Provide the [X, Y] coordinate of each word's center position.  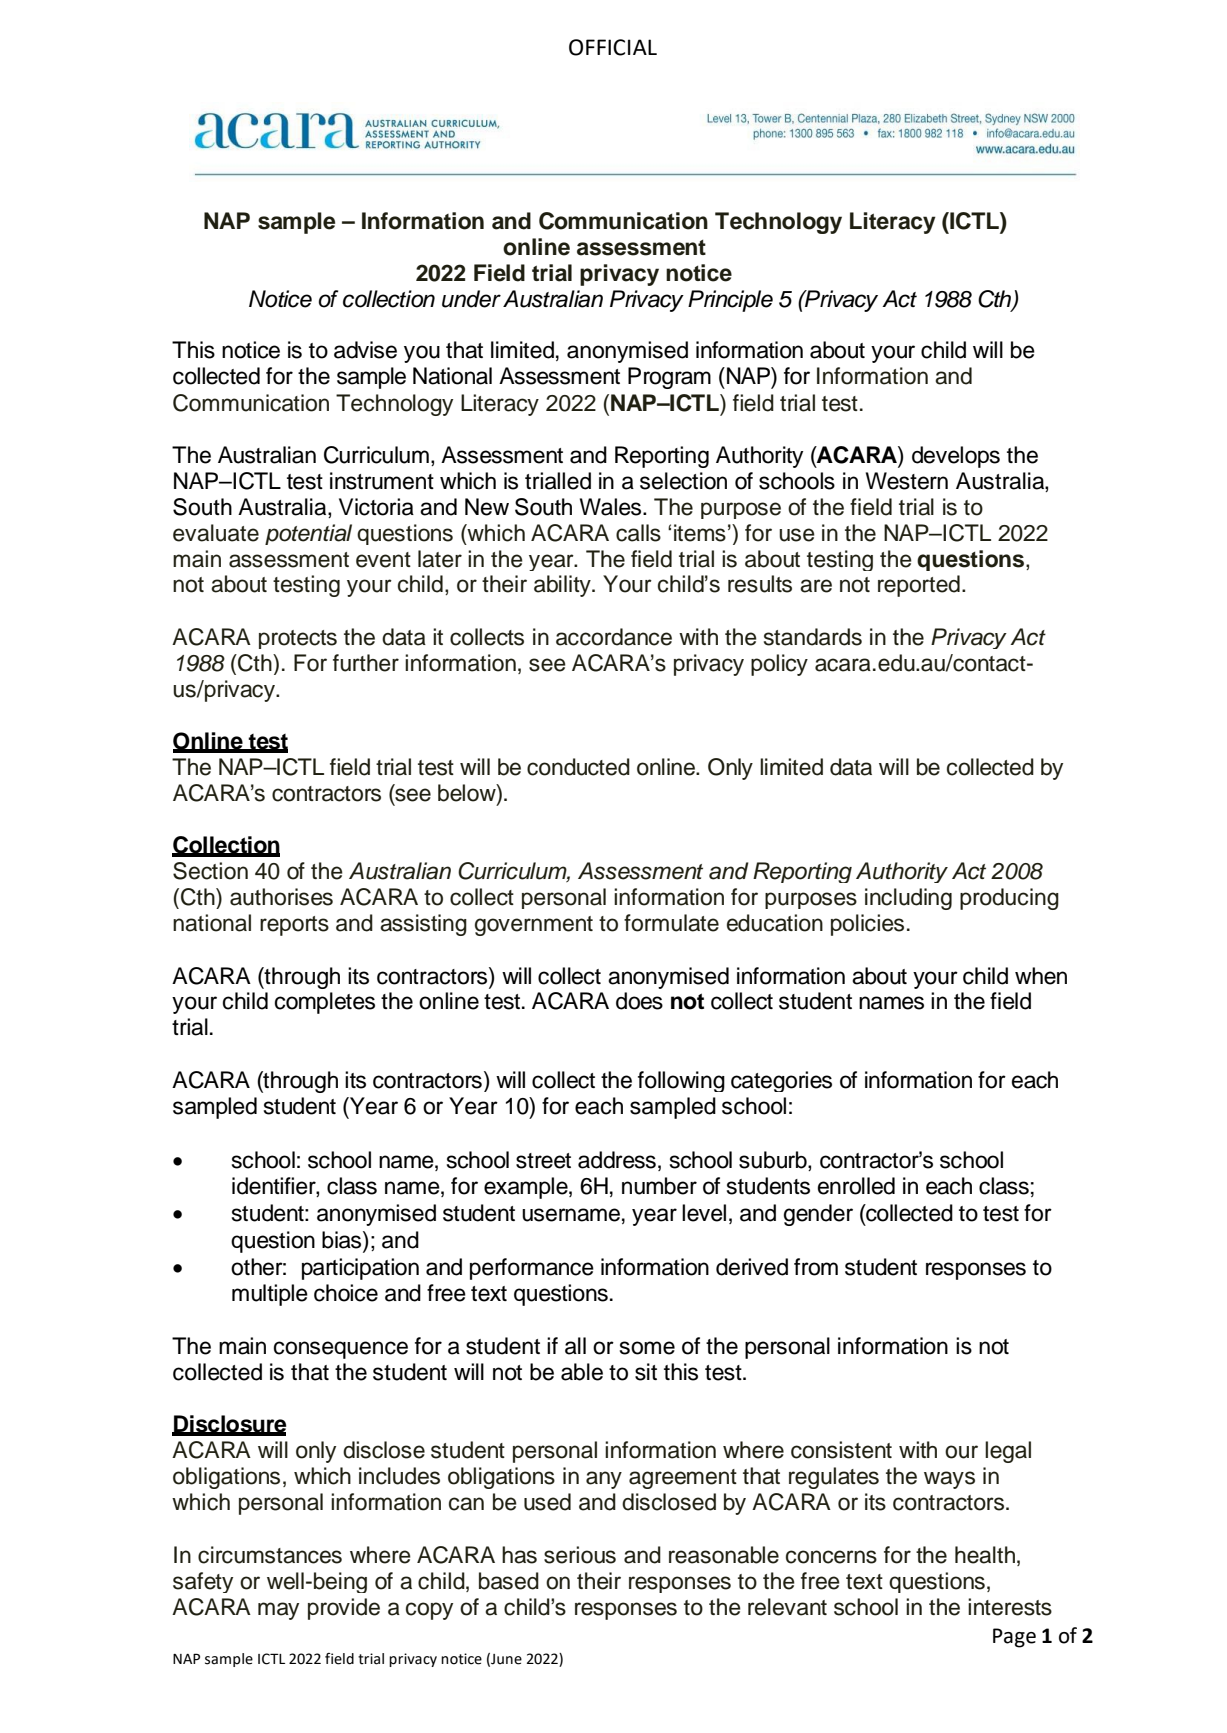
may [278, 1611]
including [908, 899]
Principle [730, 301]
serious [580, 1555]
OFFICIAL [613, 47]
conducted [578, 767]
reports [294, 926]
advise [365, 350]
